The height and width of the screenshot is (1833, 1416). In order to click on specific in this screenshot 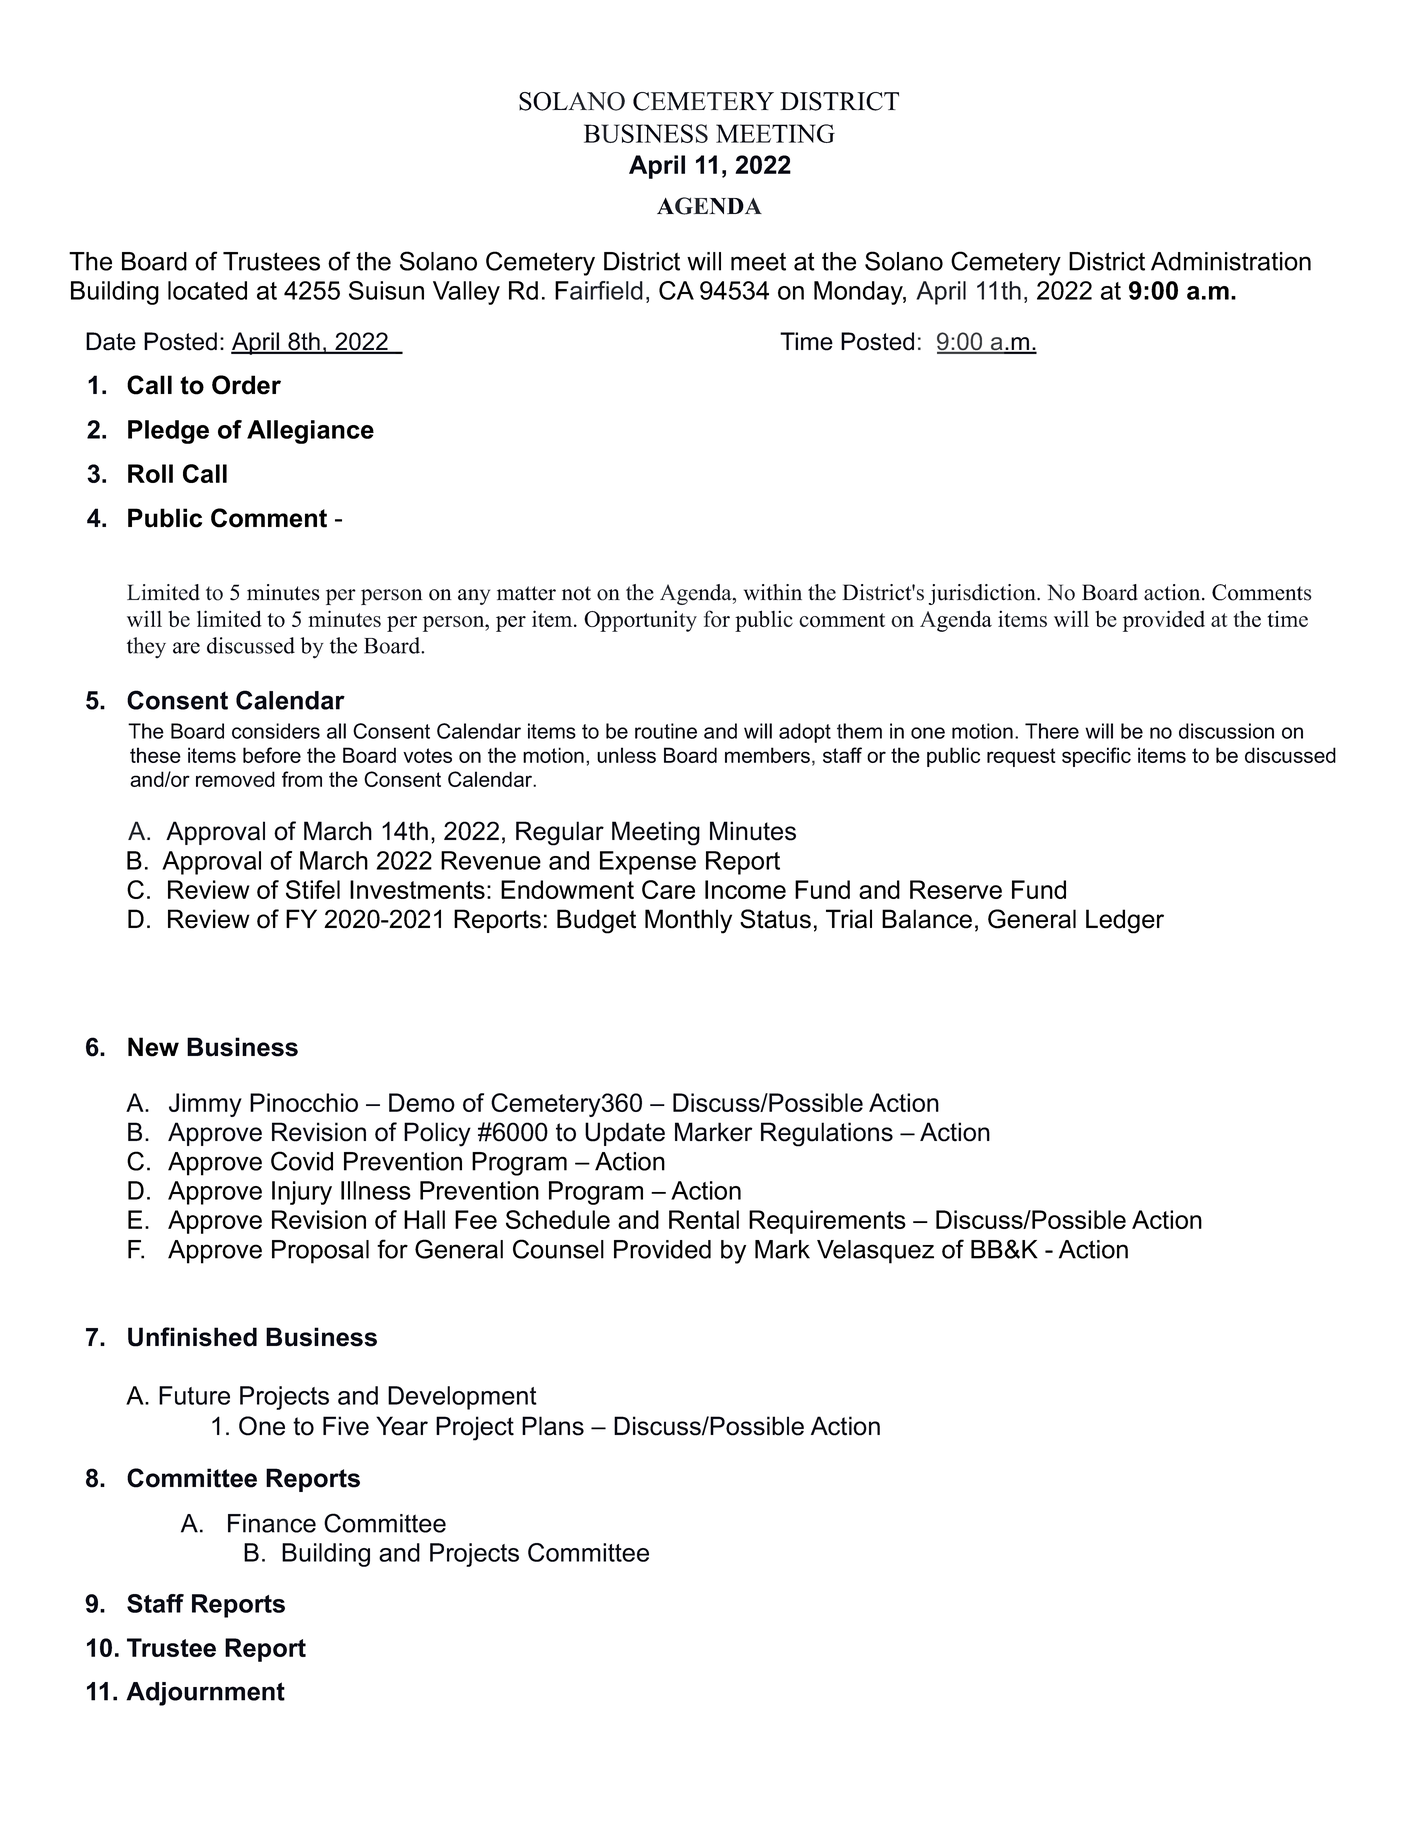, I will do `click(1096, 757)`.
